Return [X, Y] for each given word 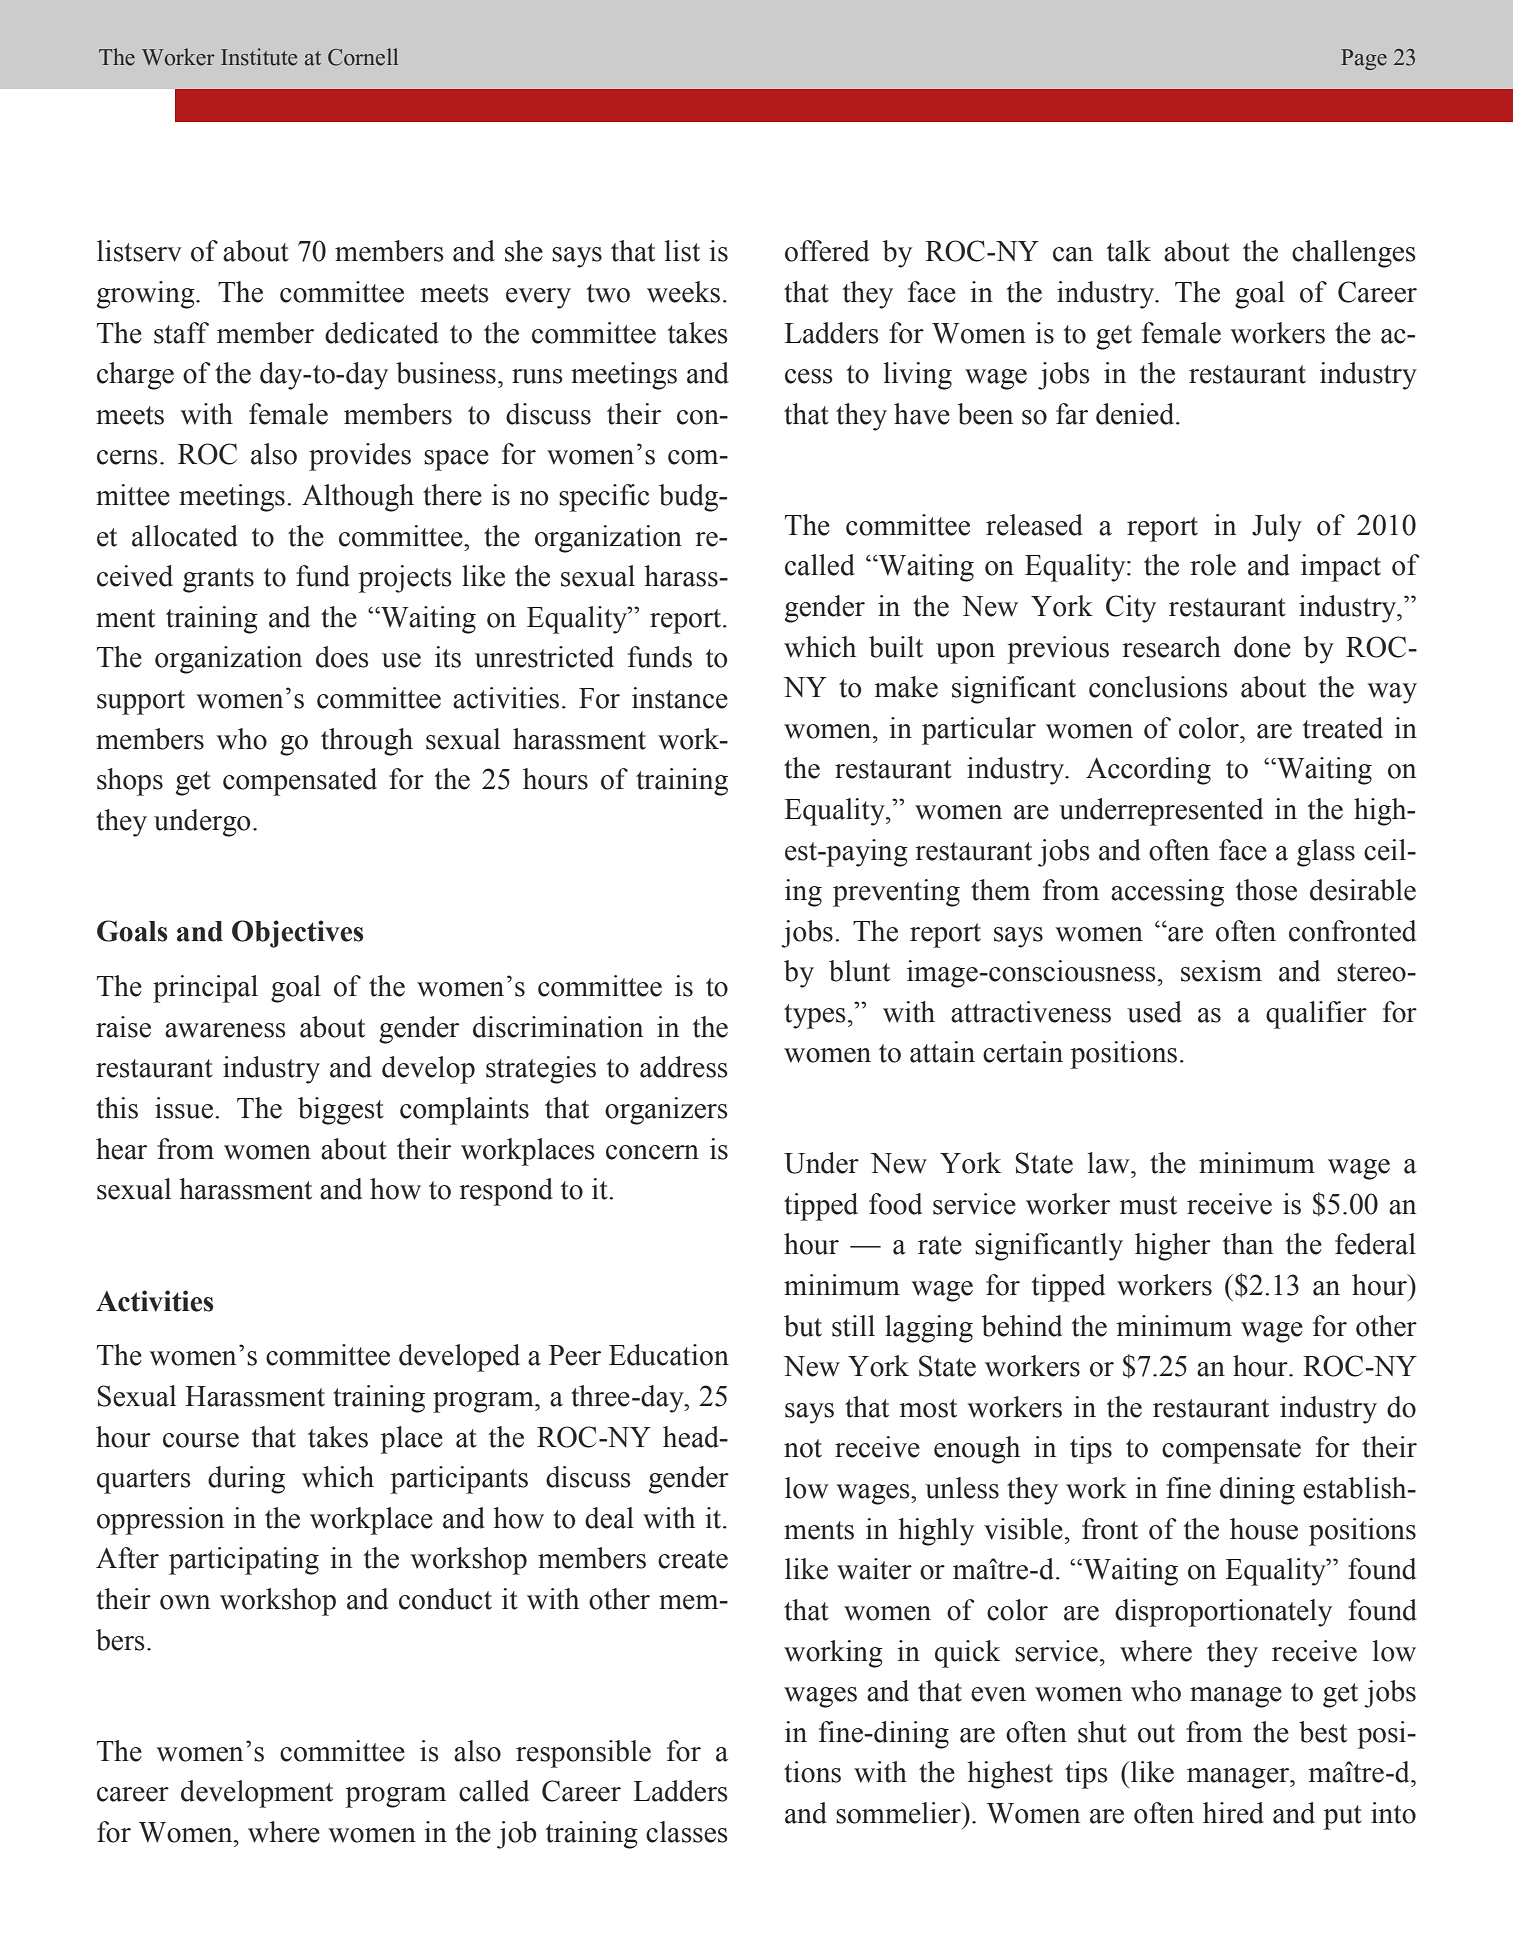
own [185, 1602]
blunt [859, 971]
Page [1364, 59]
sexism [1221, 971]
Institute [259, 57]
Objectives [297, 934]
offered [827, 251]
